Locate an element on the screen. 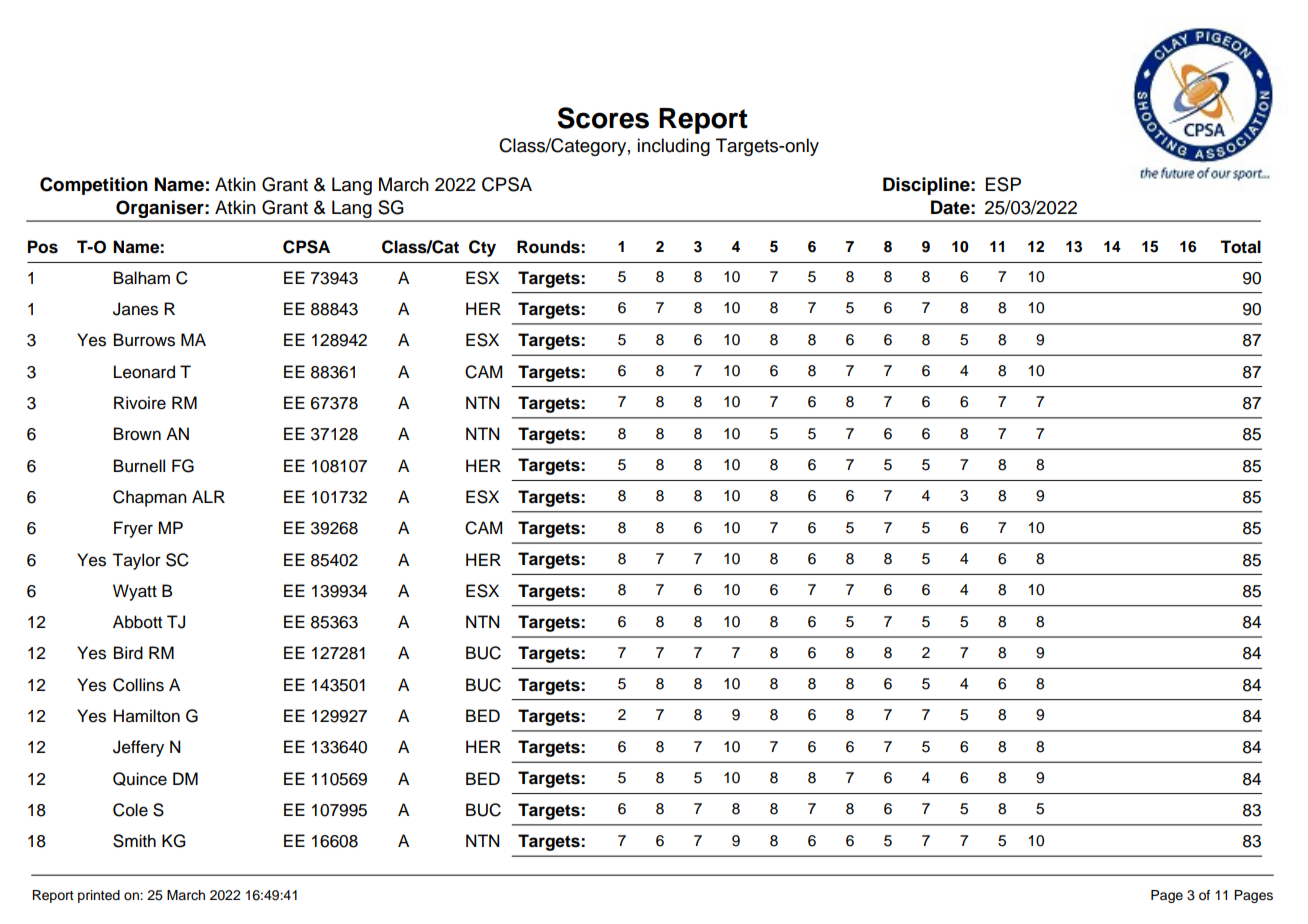 This screenshot has height=924, width=1308. Smith is located at coordinates (134, 841).
